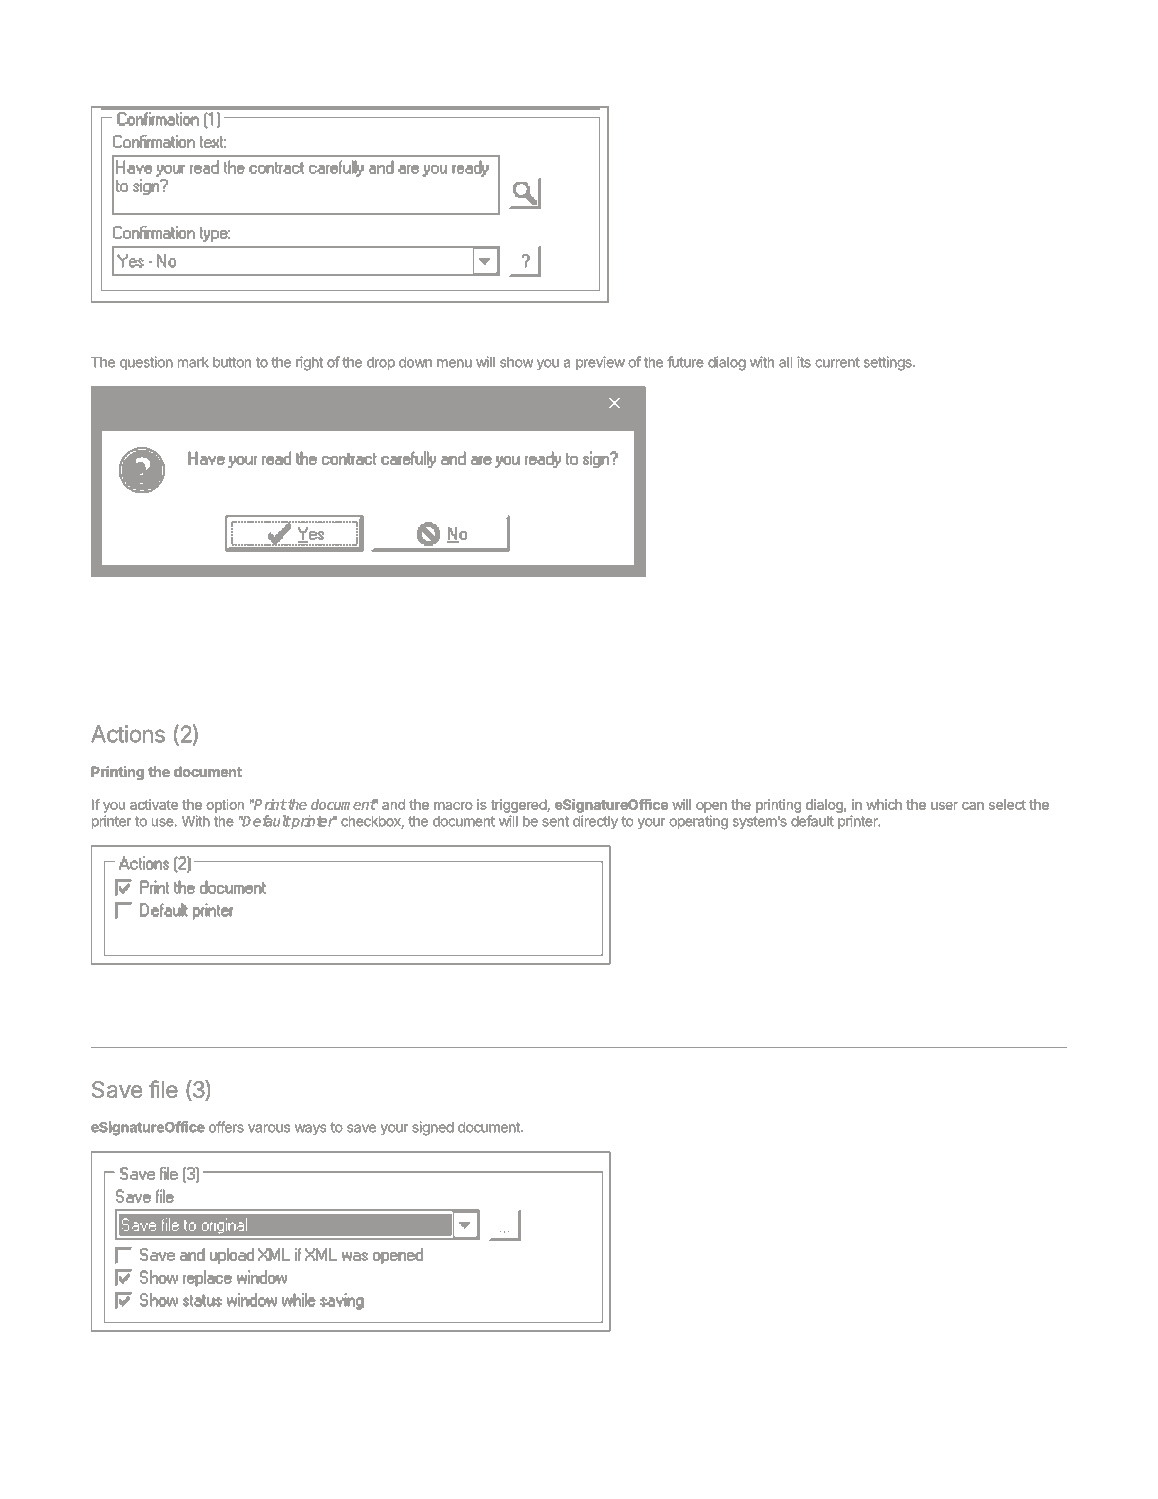 This page has height=1499, width=1158. I want to click on file, so click(163, 1089).
